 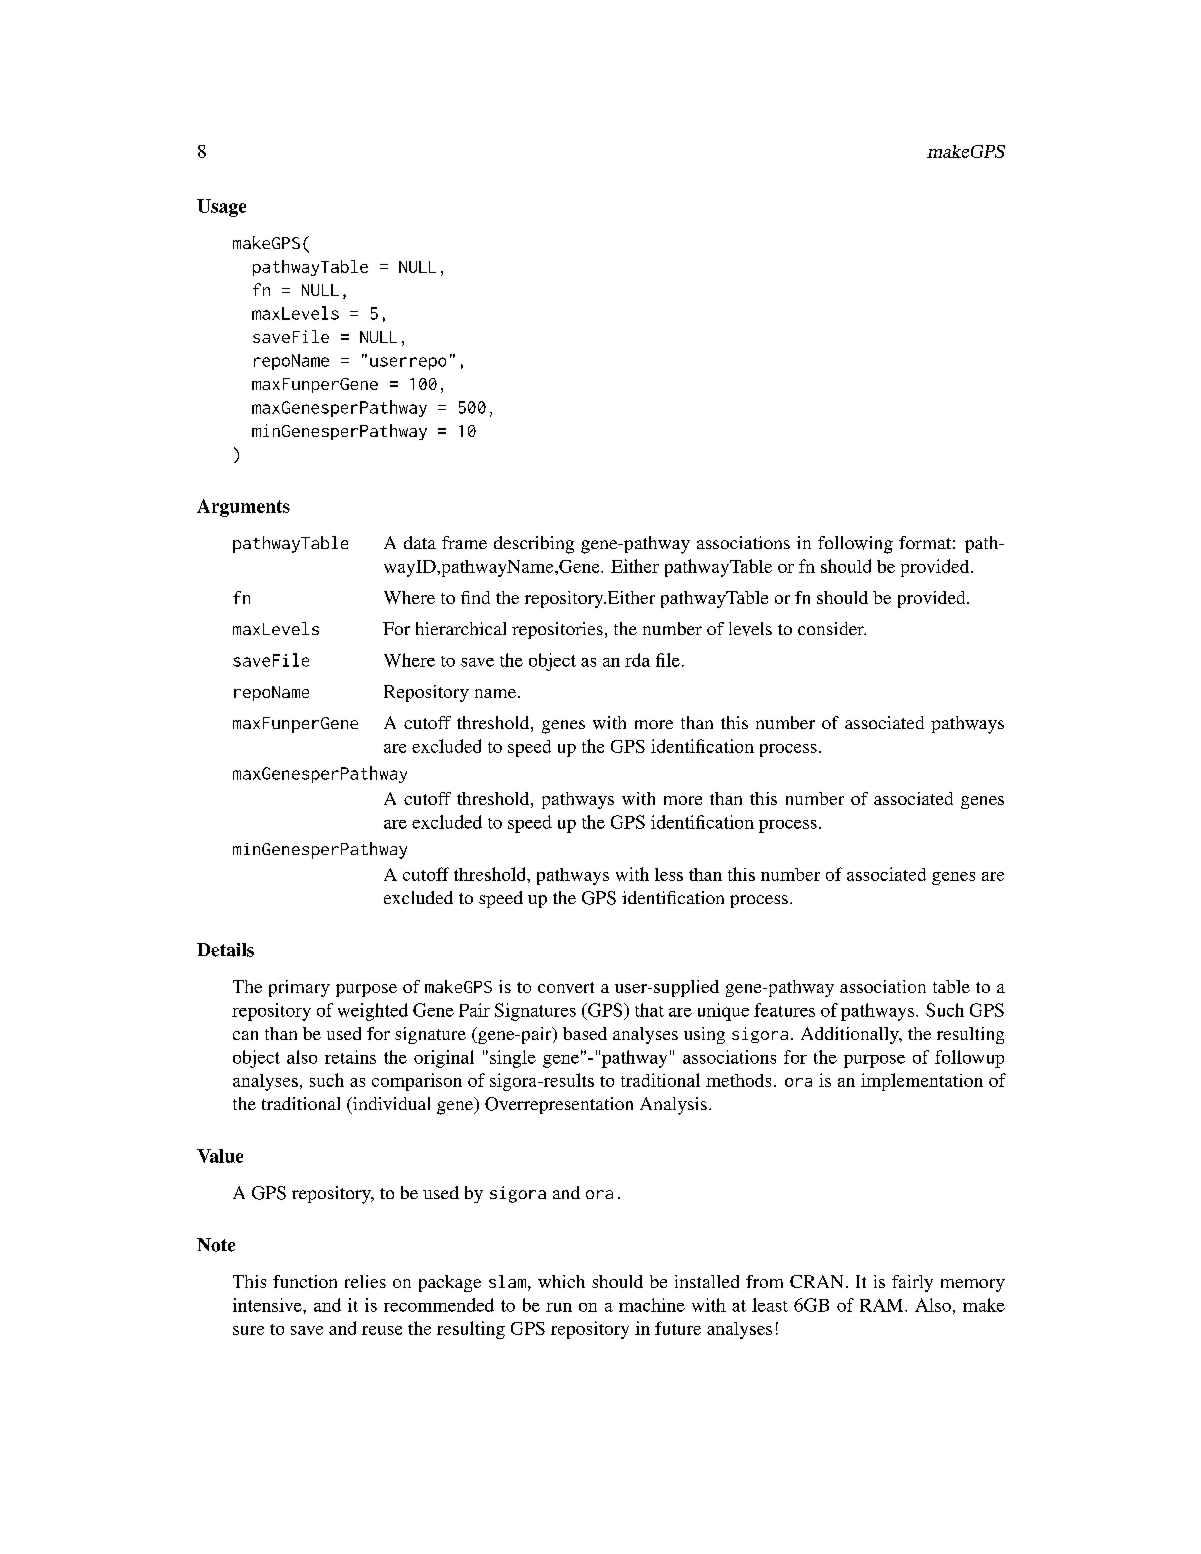 I want to click on function, so click(x=305, y=1281).
